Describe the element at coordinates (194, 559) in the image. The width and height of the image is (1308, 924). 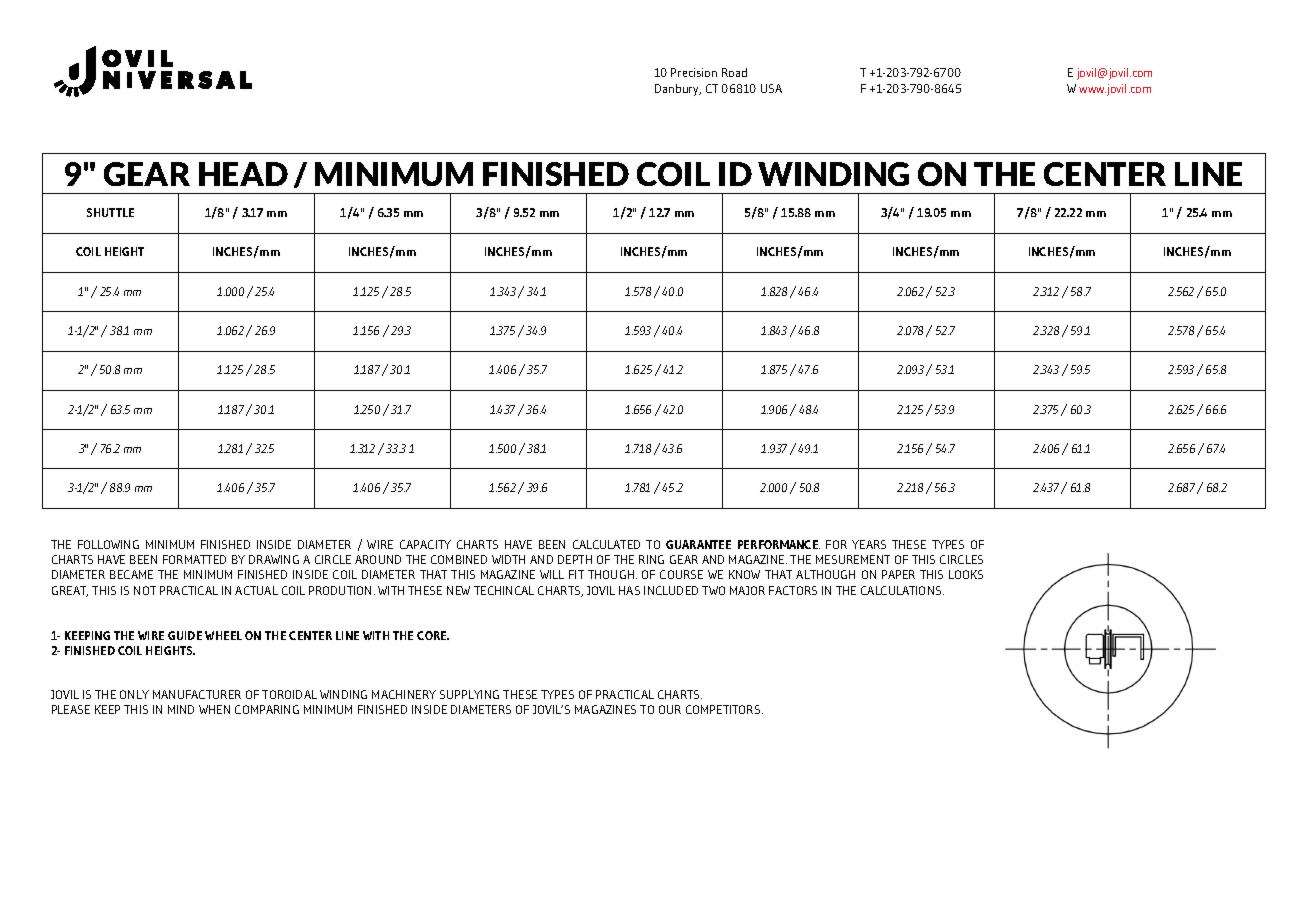
I see `FORMATTED` at that location.
